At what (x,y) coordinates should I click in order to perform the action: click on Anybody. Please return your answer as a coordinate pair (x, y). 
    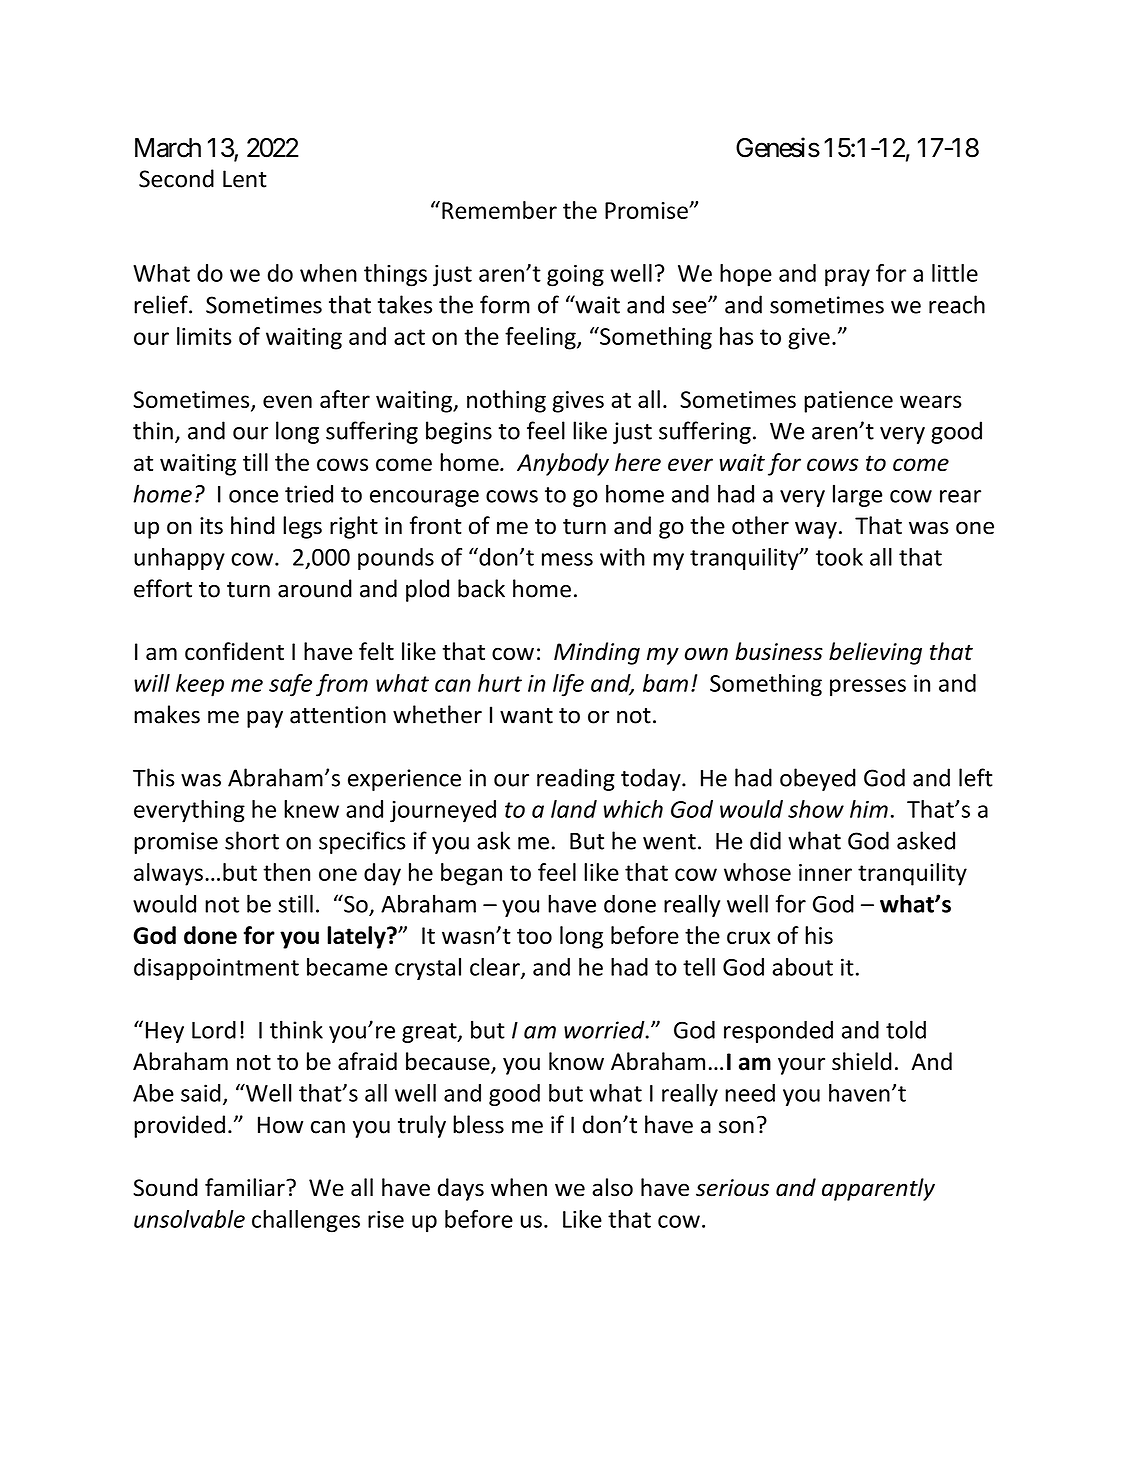
    Looking at the image, I should click on (563, 464).
